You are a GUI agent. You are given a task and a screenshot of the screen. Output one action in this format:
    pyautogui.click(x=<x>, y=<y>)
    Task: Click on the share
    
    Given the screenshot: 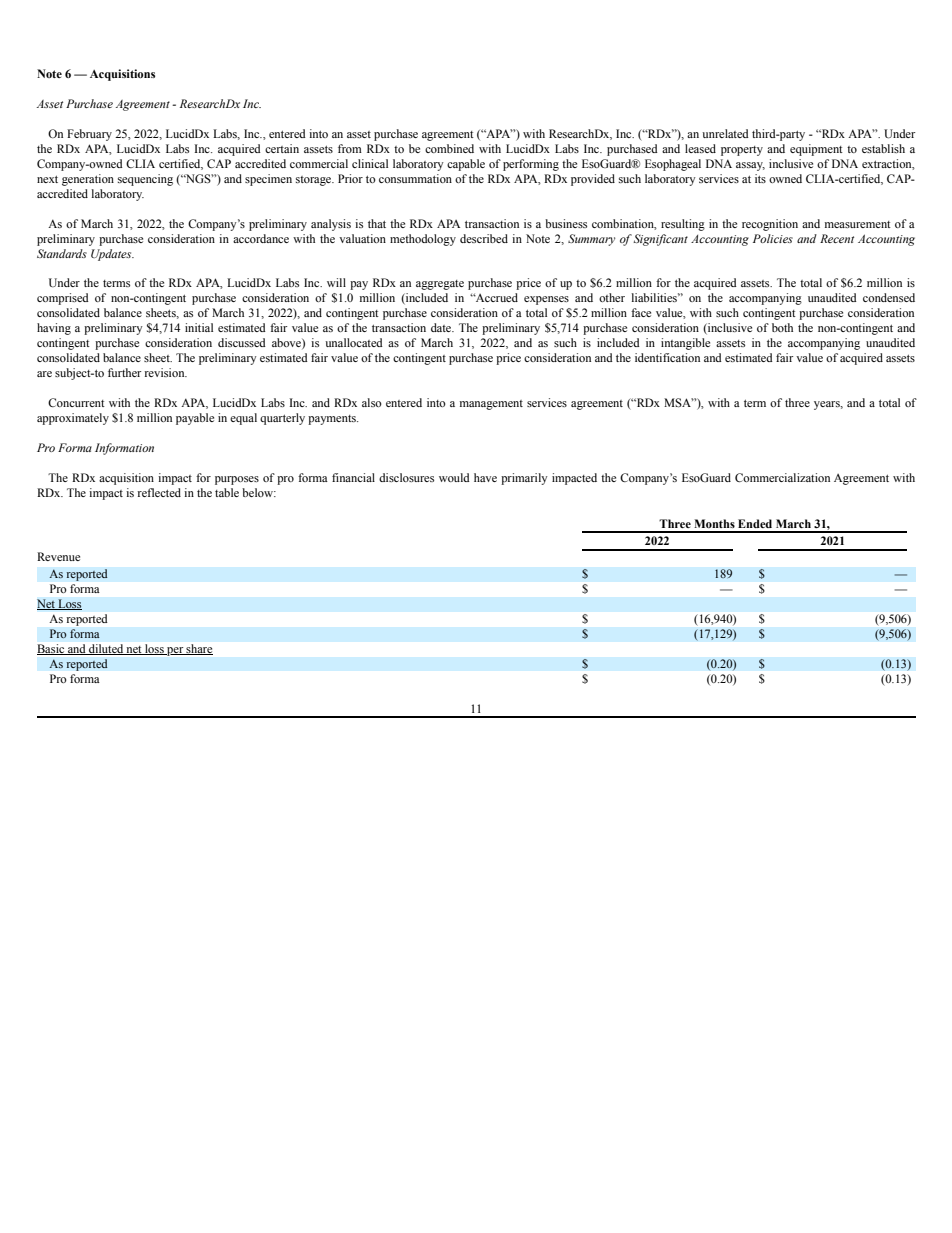 What is the action you would take?
    pyautogui.click(x=199, y=649)
